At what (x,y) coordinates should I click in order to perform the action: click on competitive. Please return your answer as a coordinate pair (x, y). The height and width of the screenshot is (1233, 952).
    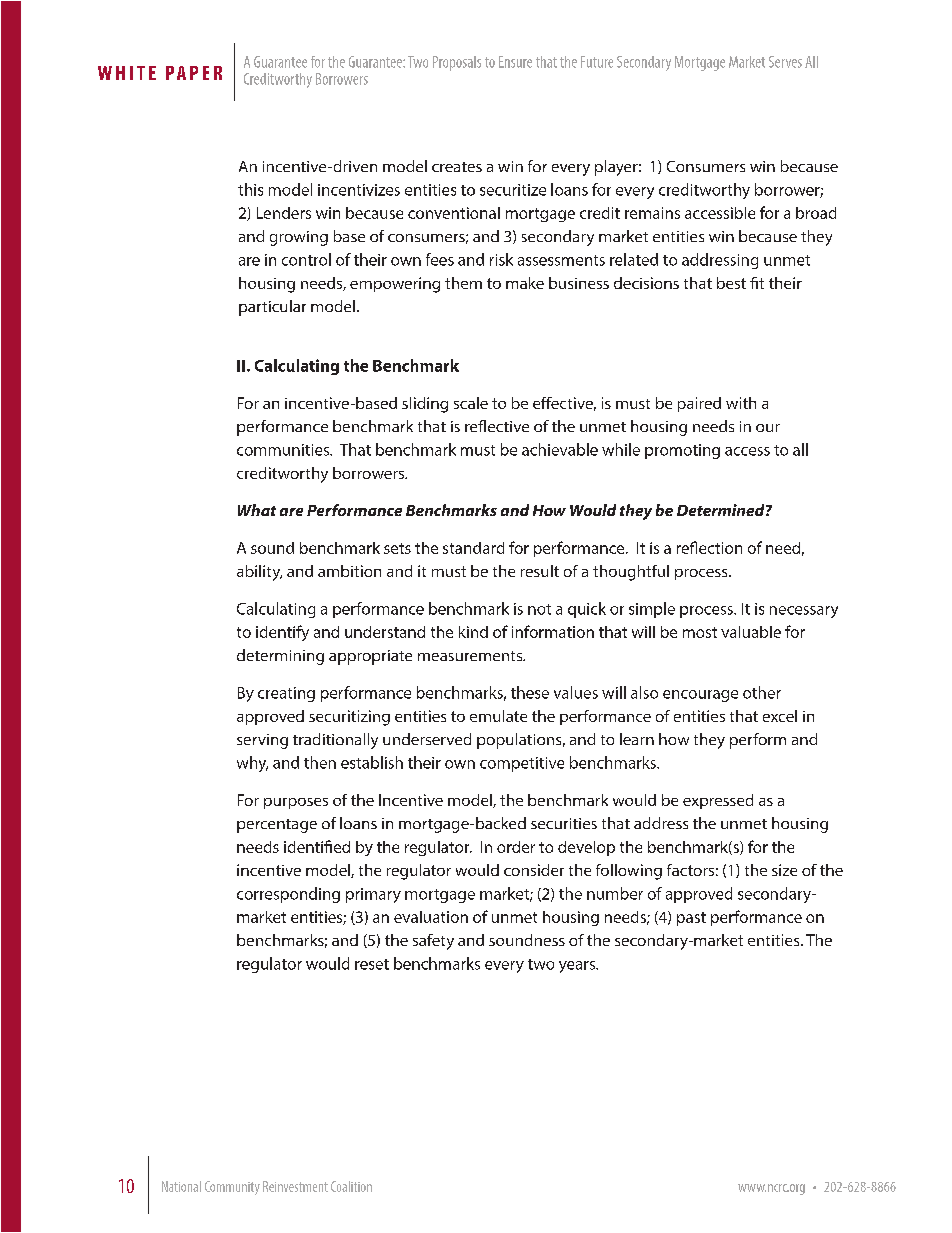
    Looking at the image, I should click on (522, 764).
